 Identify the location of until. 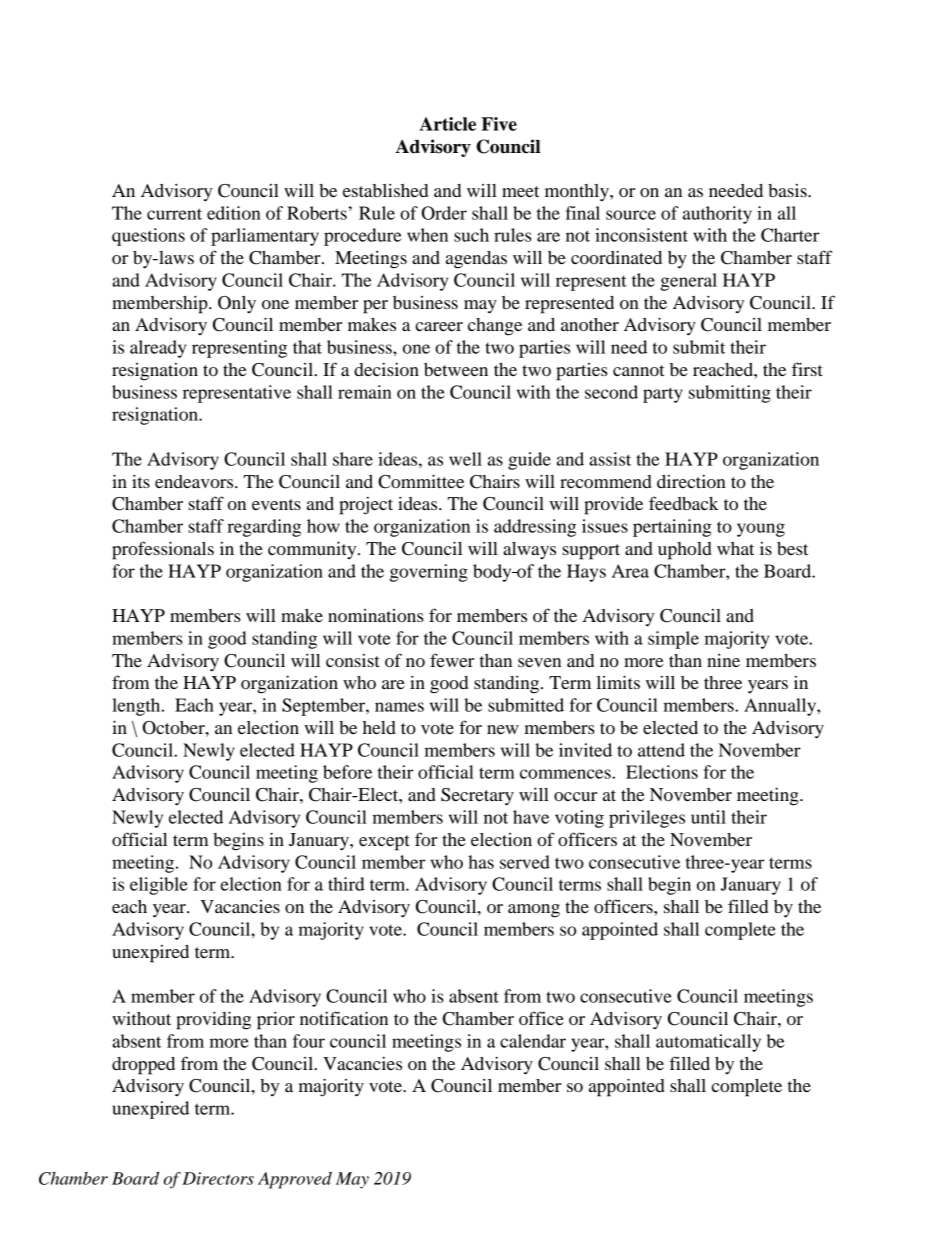
(708, 817).
